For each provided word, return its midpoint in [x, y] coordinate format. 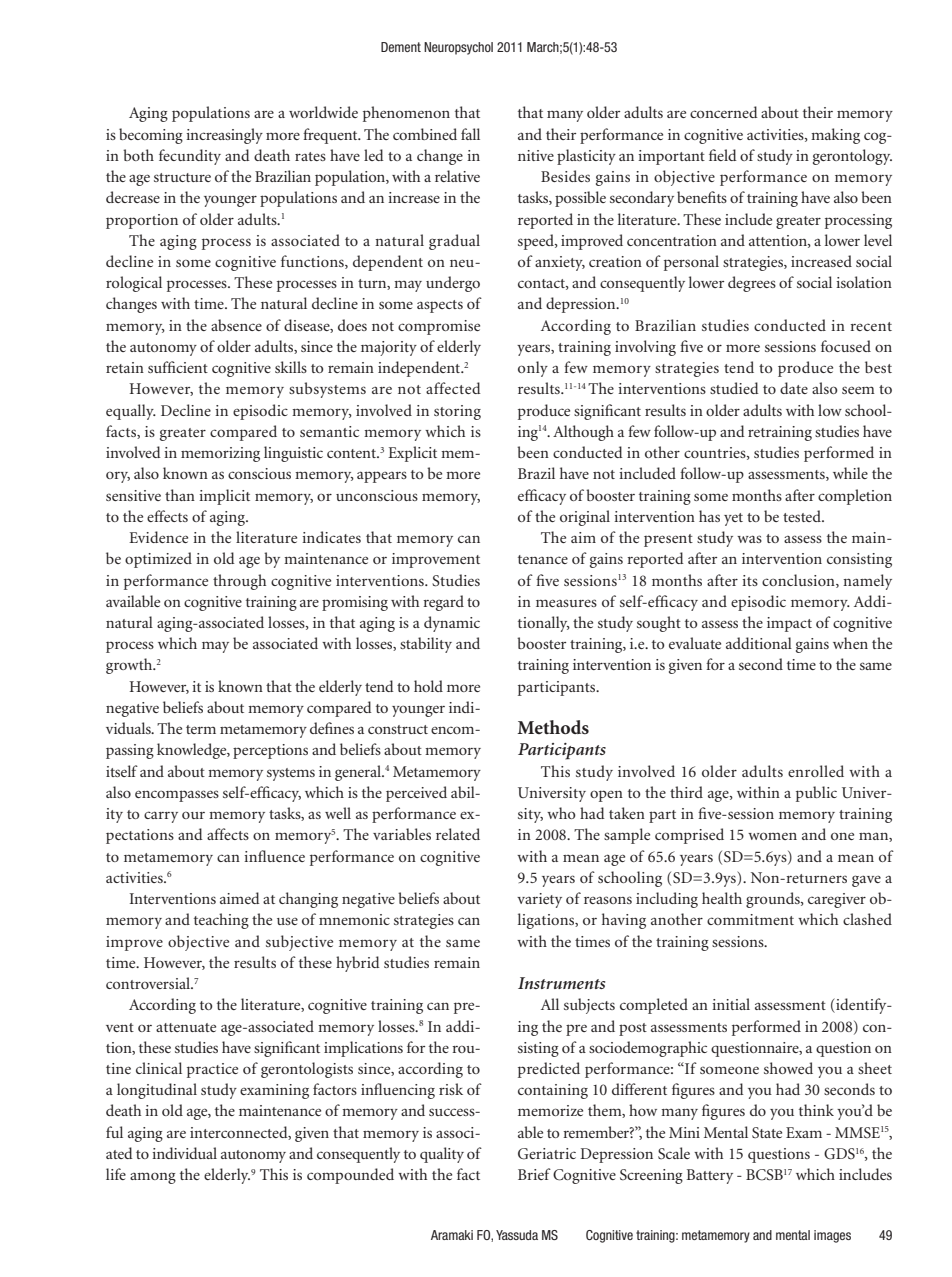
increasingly [224, 136]
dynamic [452, 624]
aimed [240, 898]
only [533, 369]
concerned [724, 112]
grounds [774, 900]
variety [539, 900]
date [794, 388]
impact [789, 624]
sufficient [178, 367]
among [153, 1178]
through [239, 582]
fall [470, 134]
